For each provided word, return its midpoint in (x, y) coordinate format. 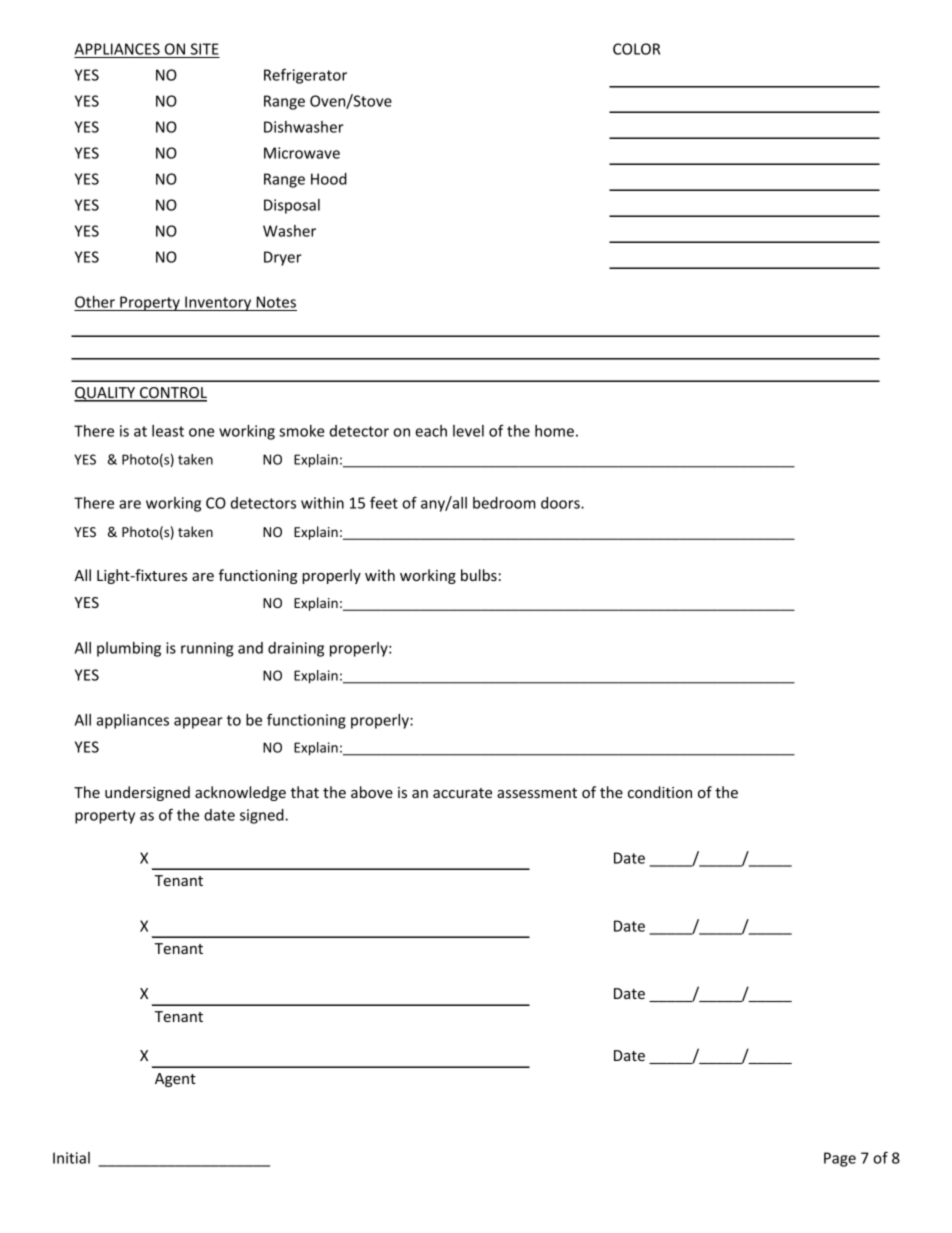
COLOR (636, 49)
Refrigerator (305, 76)
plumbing (129, 649)
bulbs (479, 575)
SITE (204, 50)
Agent (175, 1080)
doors (561, 503)
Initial (71, 1158)
